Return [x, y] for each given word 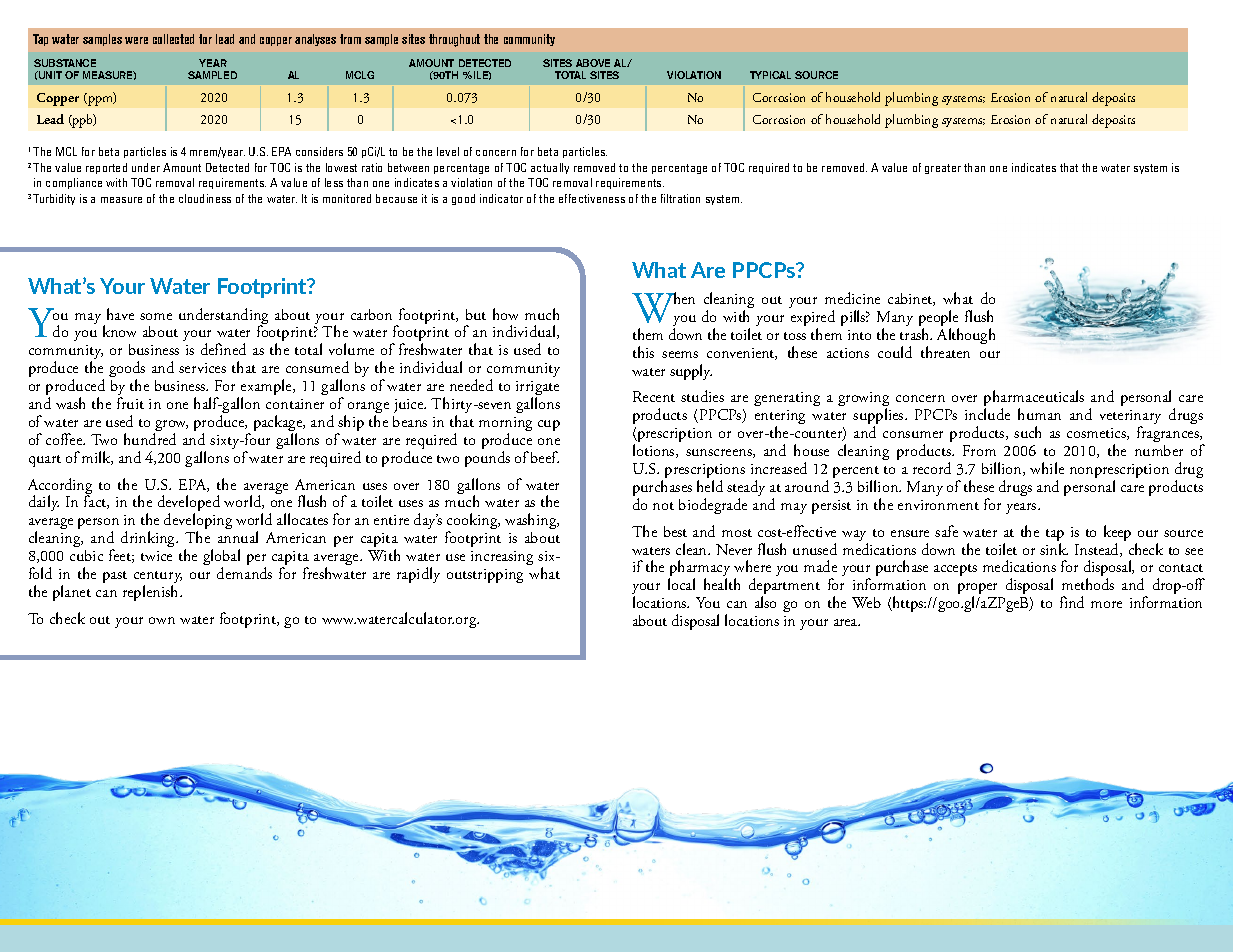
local [681, 584]
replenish [152, 593]
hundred [150, 439]
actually [550, 168]
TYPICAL [770, 75]
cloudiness [205, 198]
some [156, 316]
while [1047, 468]
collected [173, 39]
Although [966, 336]
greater [943, 169]
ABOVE [593, 63]
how [505, 314]
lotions [655, 451]
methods [1088, 584]
